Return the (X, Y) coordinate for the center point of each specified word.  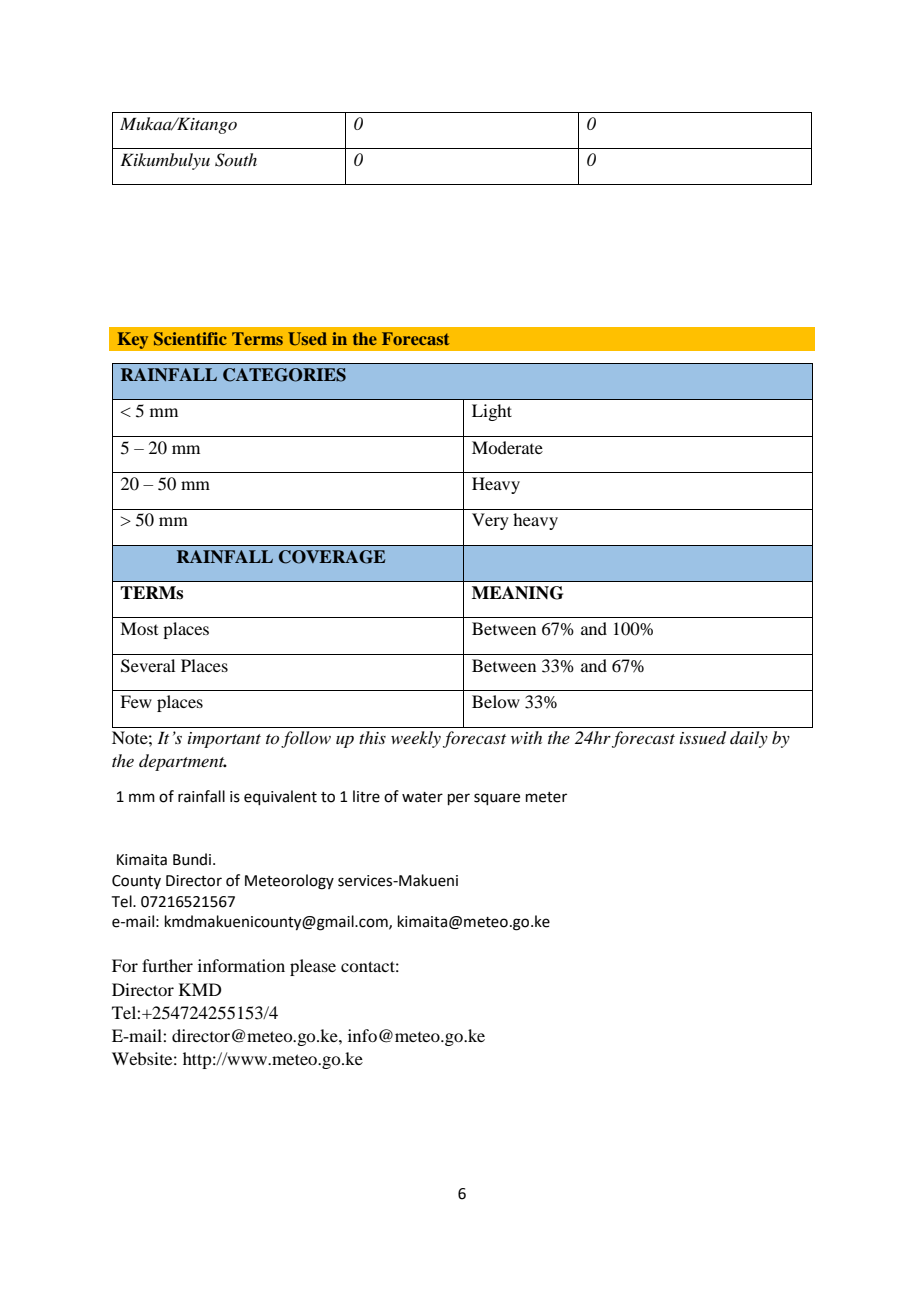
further (167, 965)
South (236, 160)
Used (307, 339)
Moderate (507, 447)
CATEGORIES (284, 375)
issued (703, 738)
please (313, 967)
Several (148, 666)
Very (490, 521)
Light (492, 412)
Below (496, 701)
